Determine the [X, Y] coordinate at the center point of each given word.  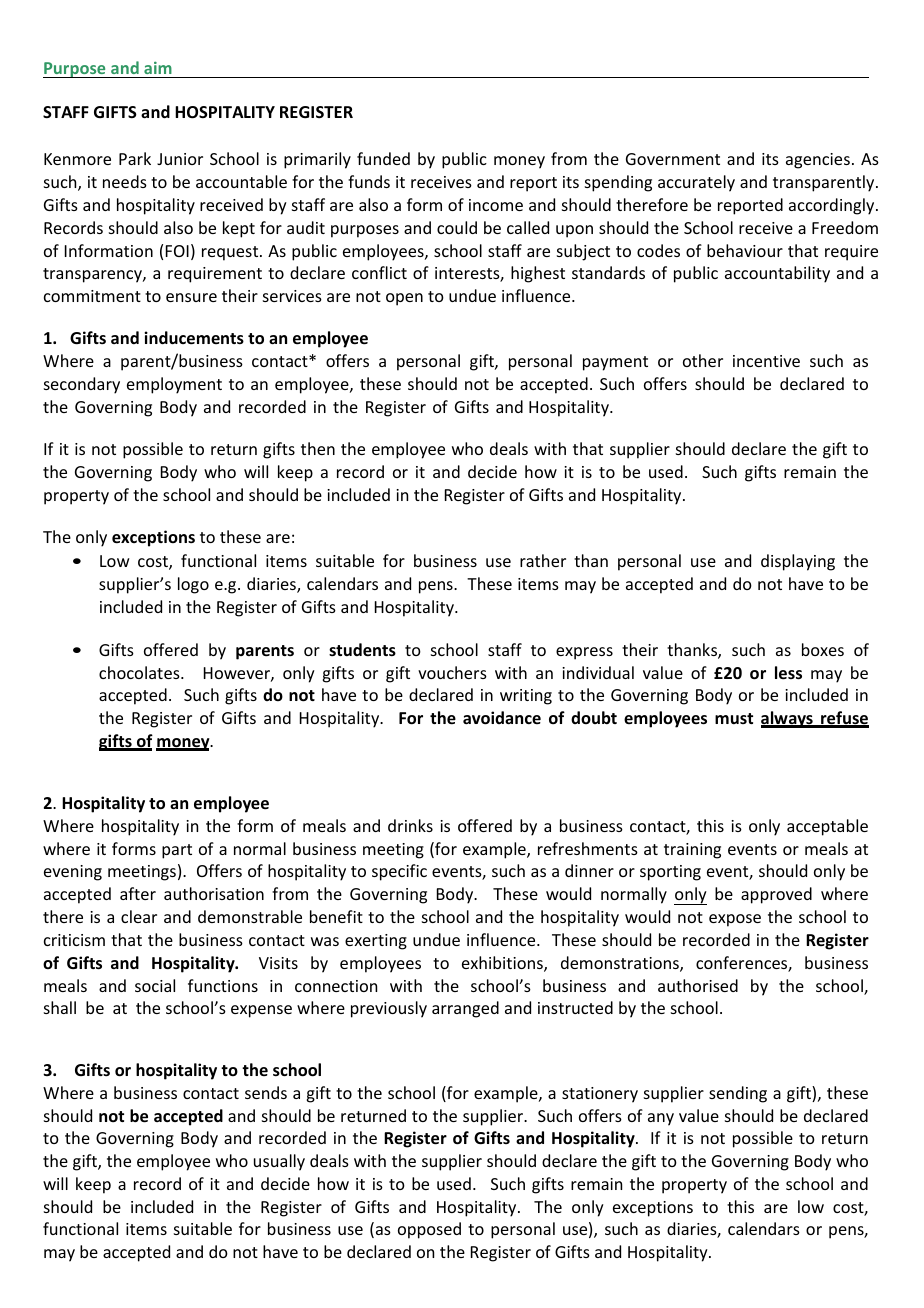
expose [735, 920]
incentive [766, 361]
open [404, 299]
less [788, 673]
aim [158, 67]
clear [139, 916]
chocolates [140, 672]
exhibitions [503, 964]
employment [174, 385]
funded [383, 158]
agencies [818, 161]
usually [279, 1162]
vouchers [452, 672]
